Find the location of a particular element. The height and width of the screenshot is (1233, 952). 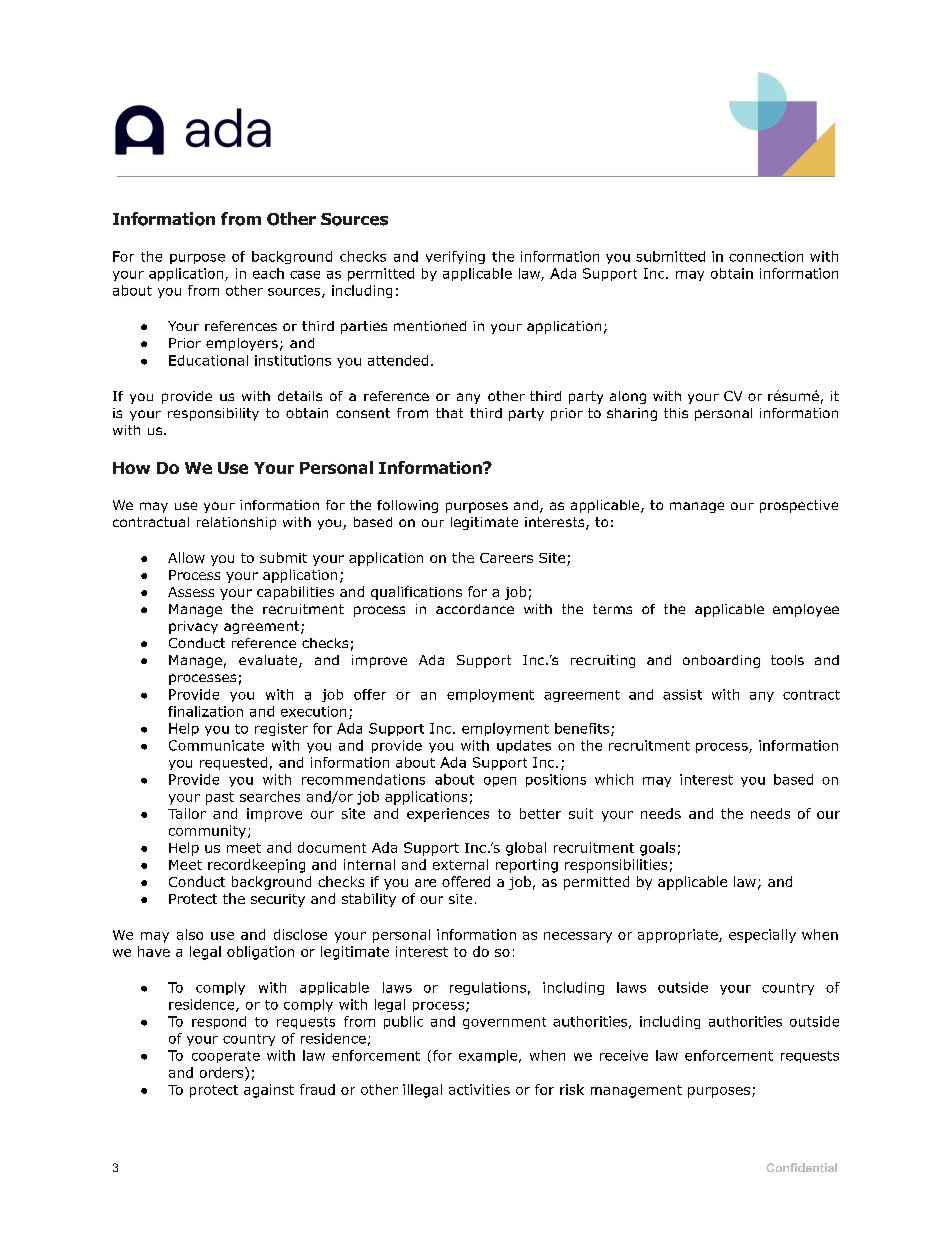

against is located at coordinates (269, 1091).
